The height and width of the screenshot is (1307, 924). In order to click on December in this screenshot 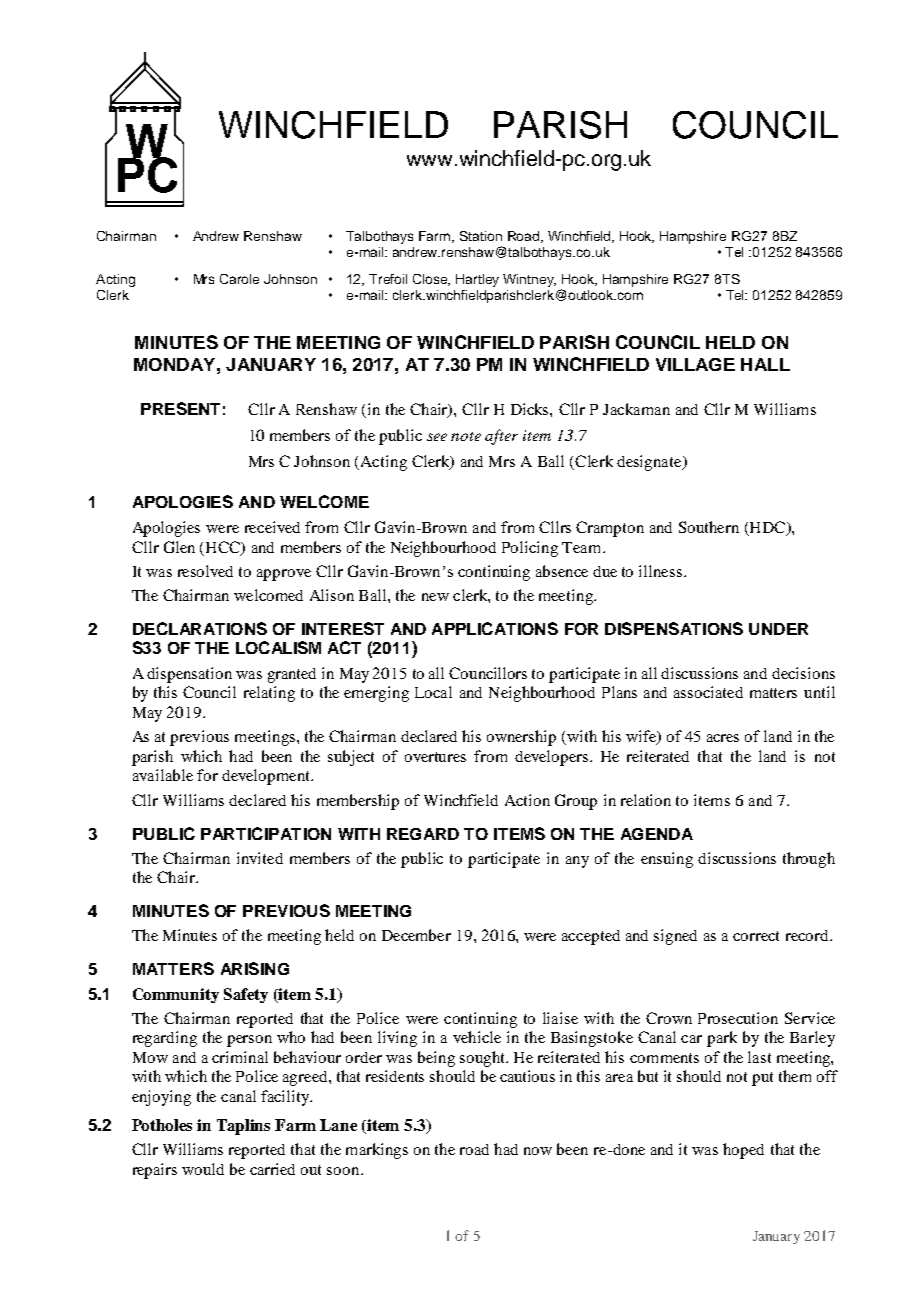, I will do `click(416, 935)`.
